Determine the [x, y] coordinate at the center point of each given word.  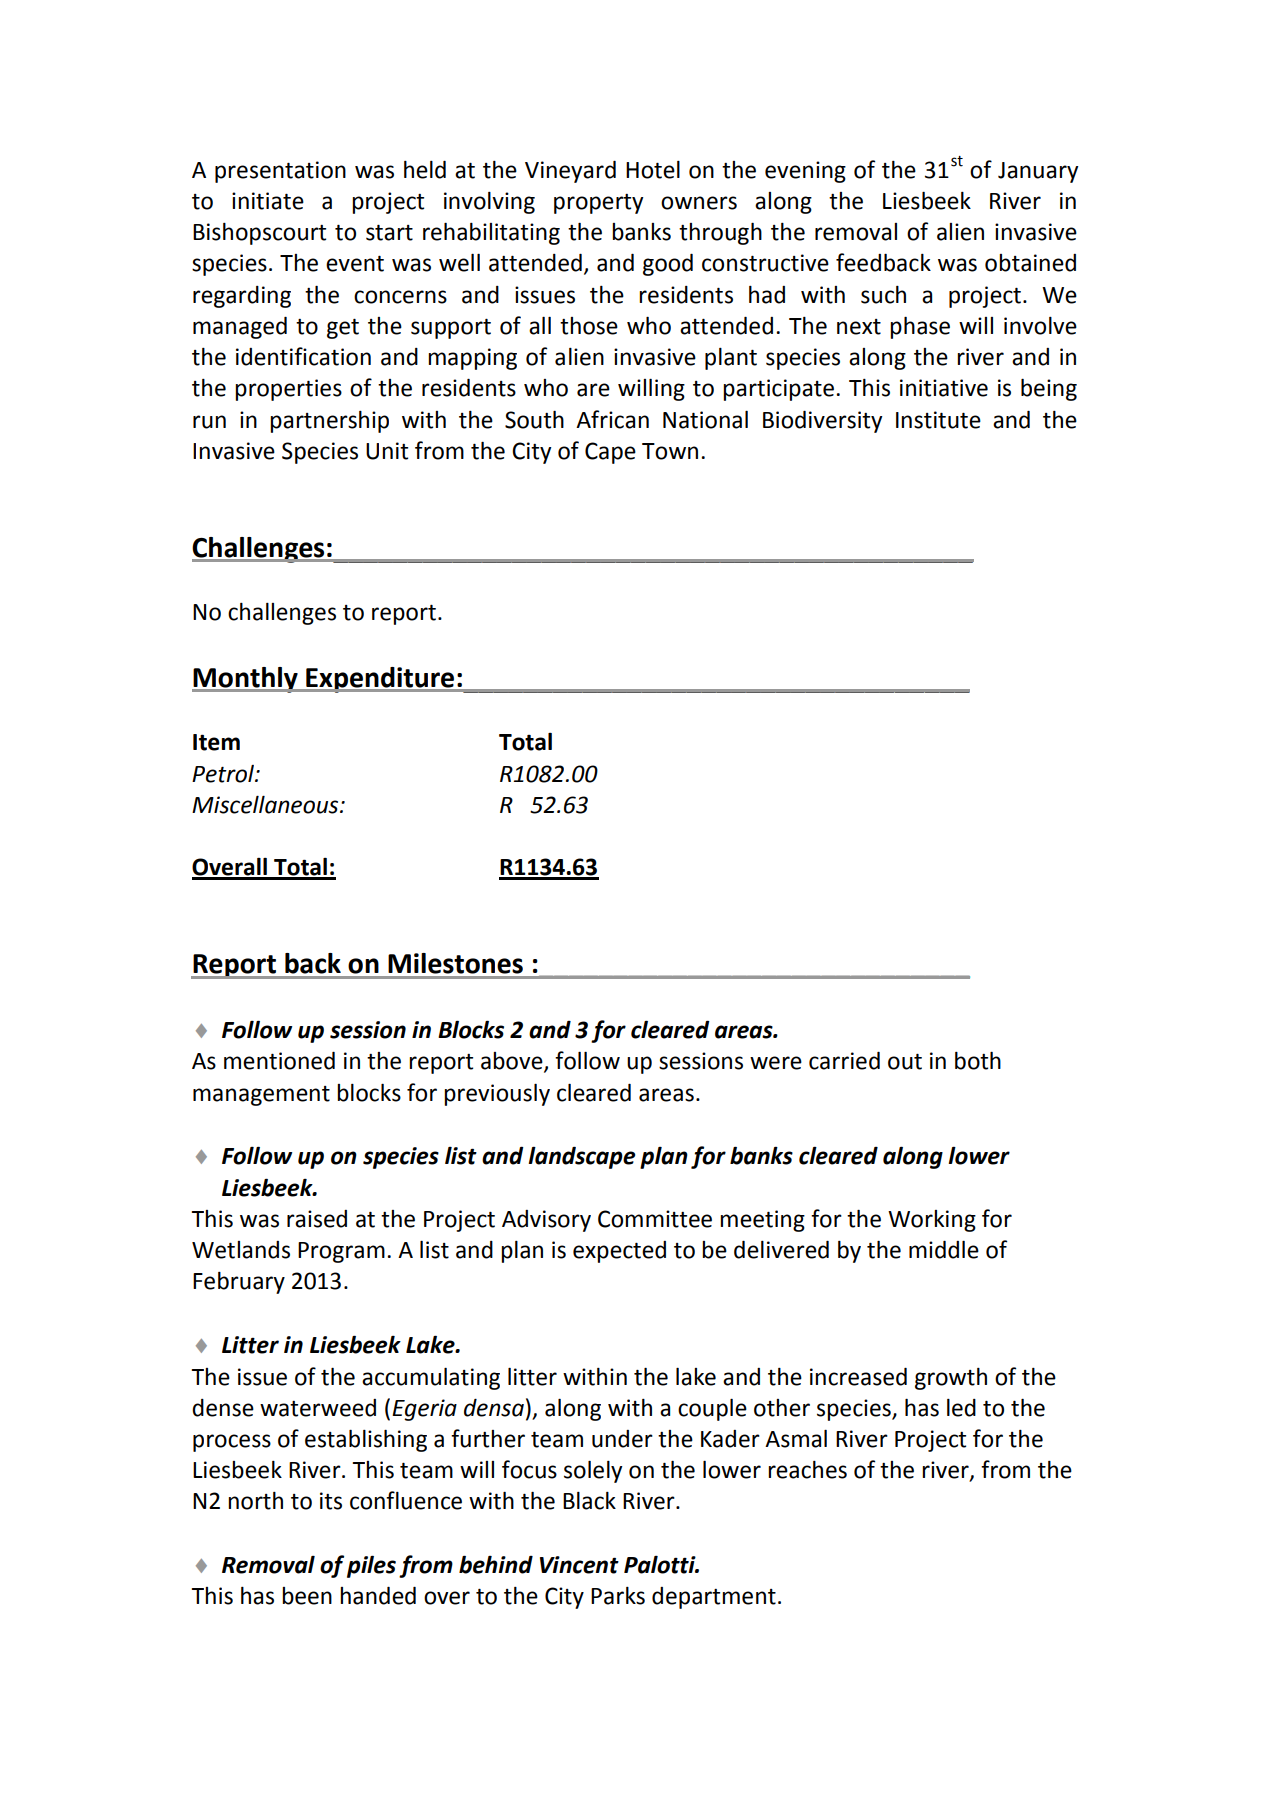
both [978, 1061]
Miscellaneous [266, 805]
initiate [268, 201]
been [307, 1596]
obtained [1030, 263]
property [598, 204]
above [513, 1062]
